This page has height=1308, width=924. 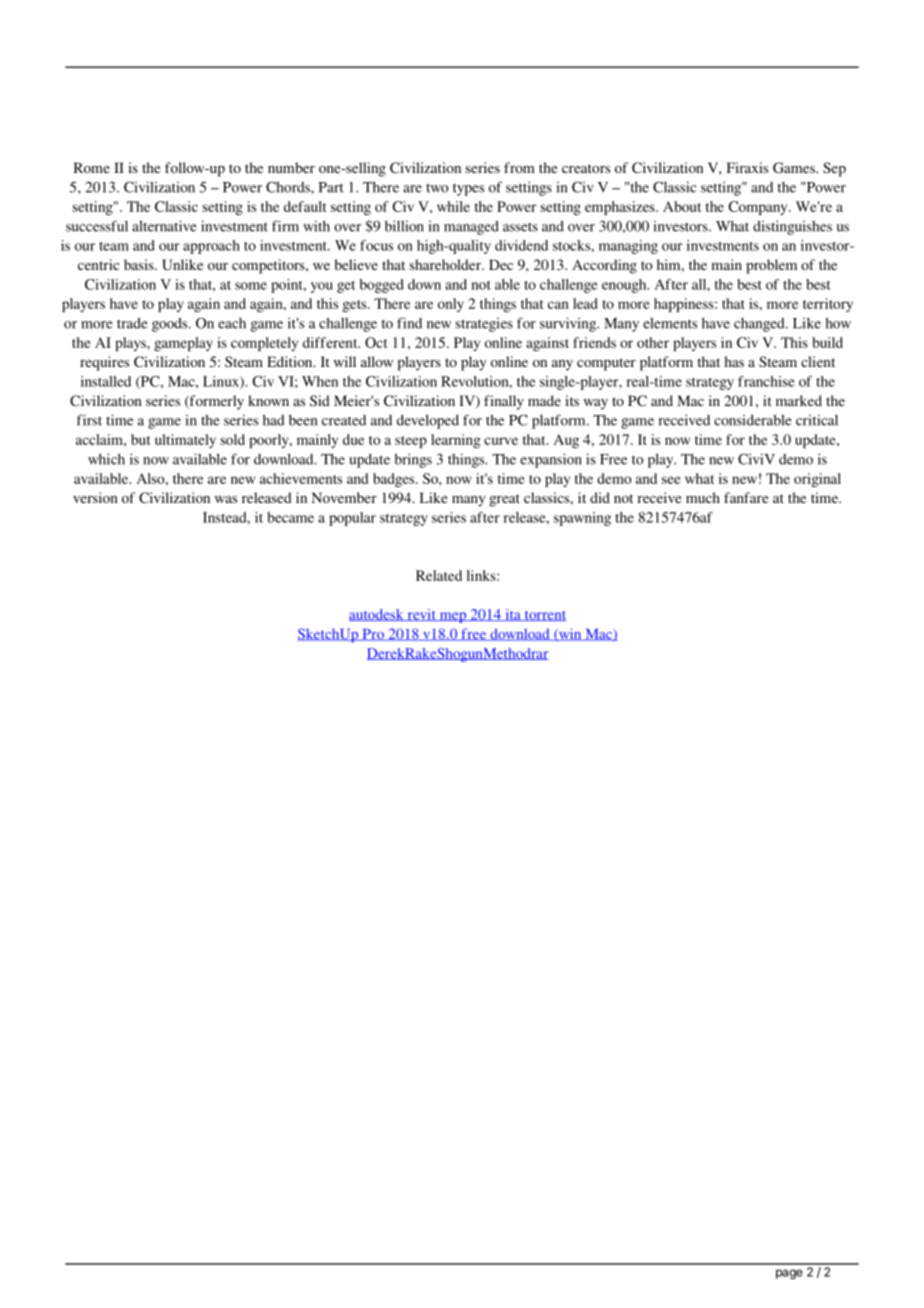 I want to click on page, so click(x=789, y=1274).
